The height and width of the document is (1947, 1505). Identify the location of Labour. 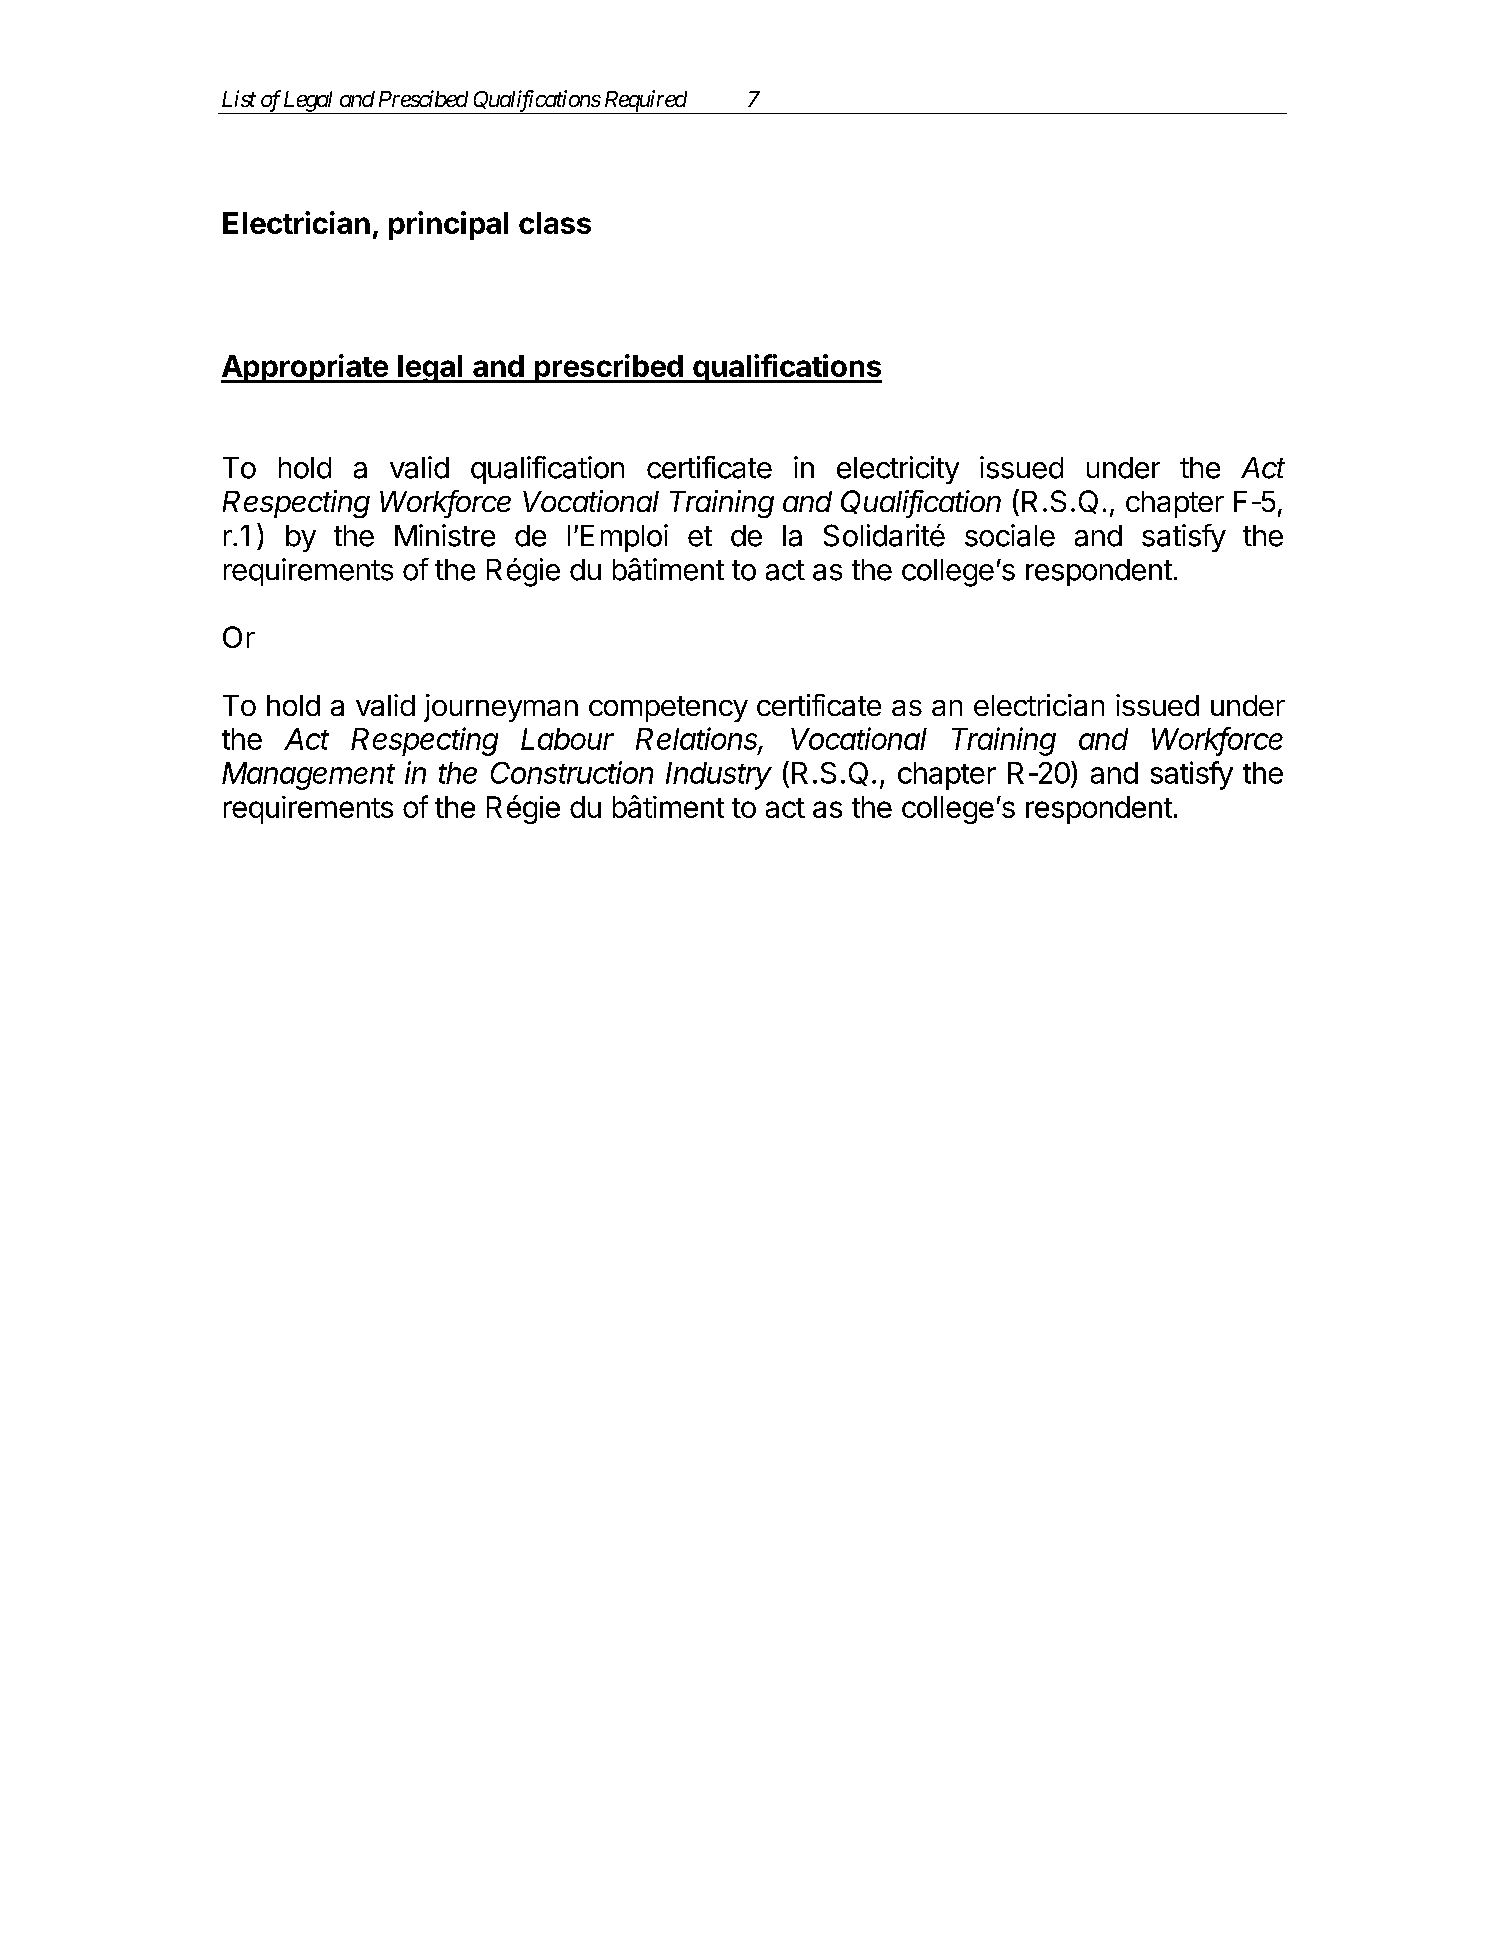
(567, 739).
